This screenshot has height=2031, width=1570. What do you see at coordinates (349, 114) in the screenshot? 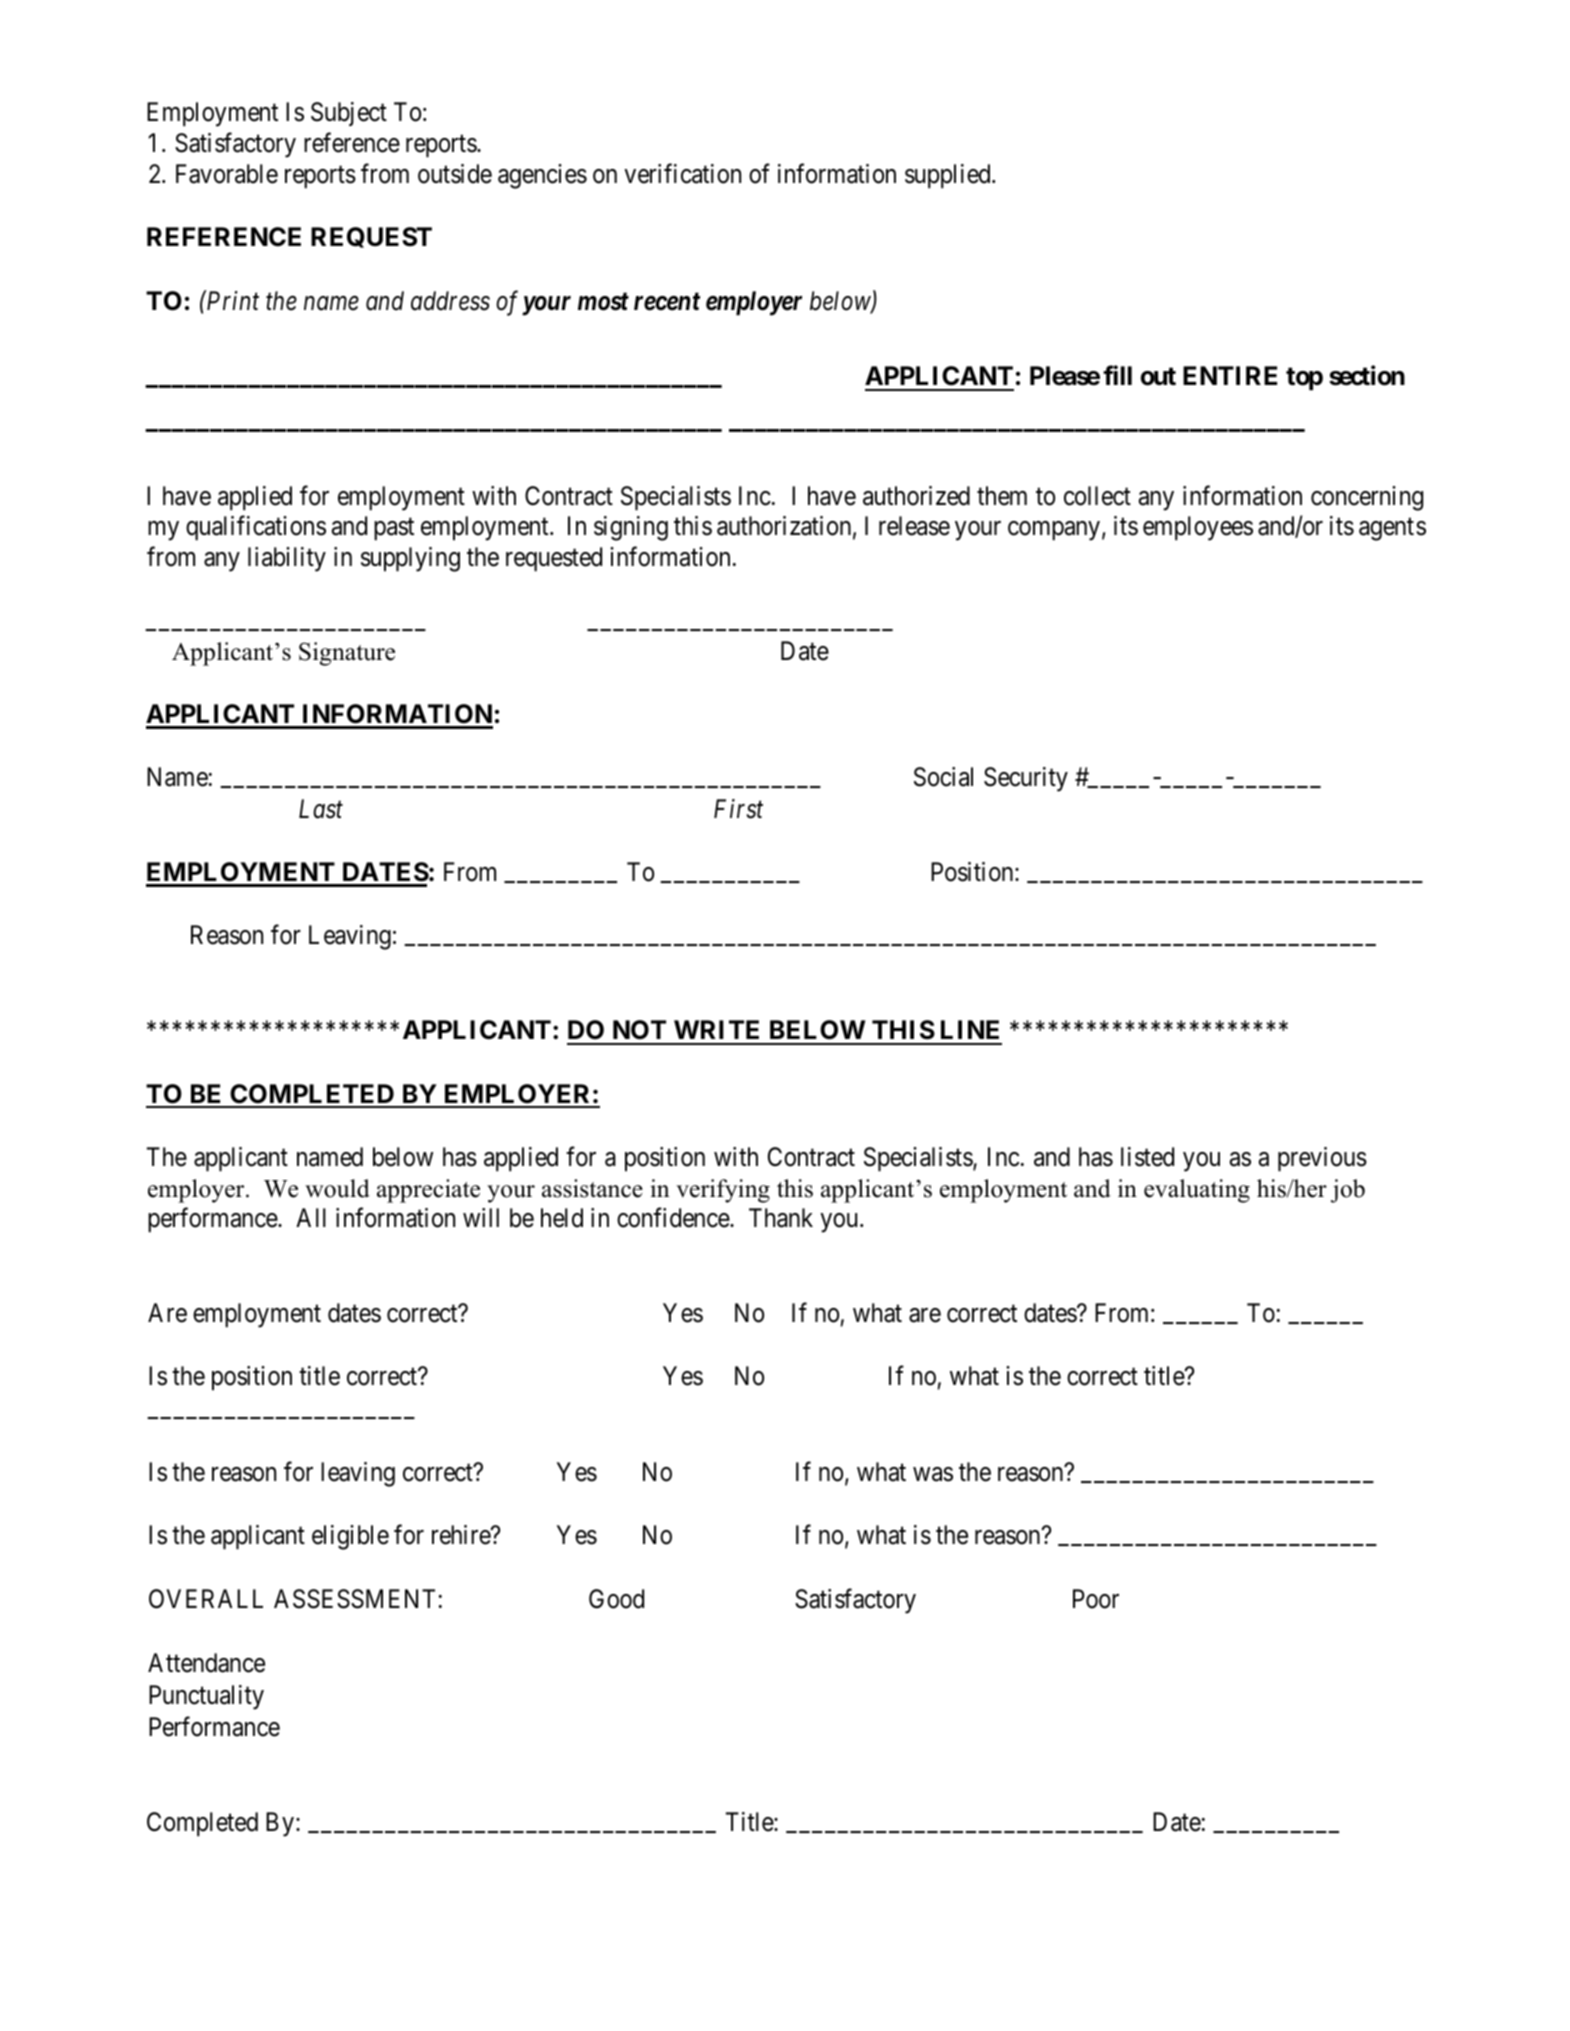
I see `Subject` at bounding box center [349, 114].
